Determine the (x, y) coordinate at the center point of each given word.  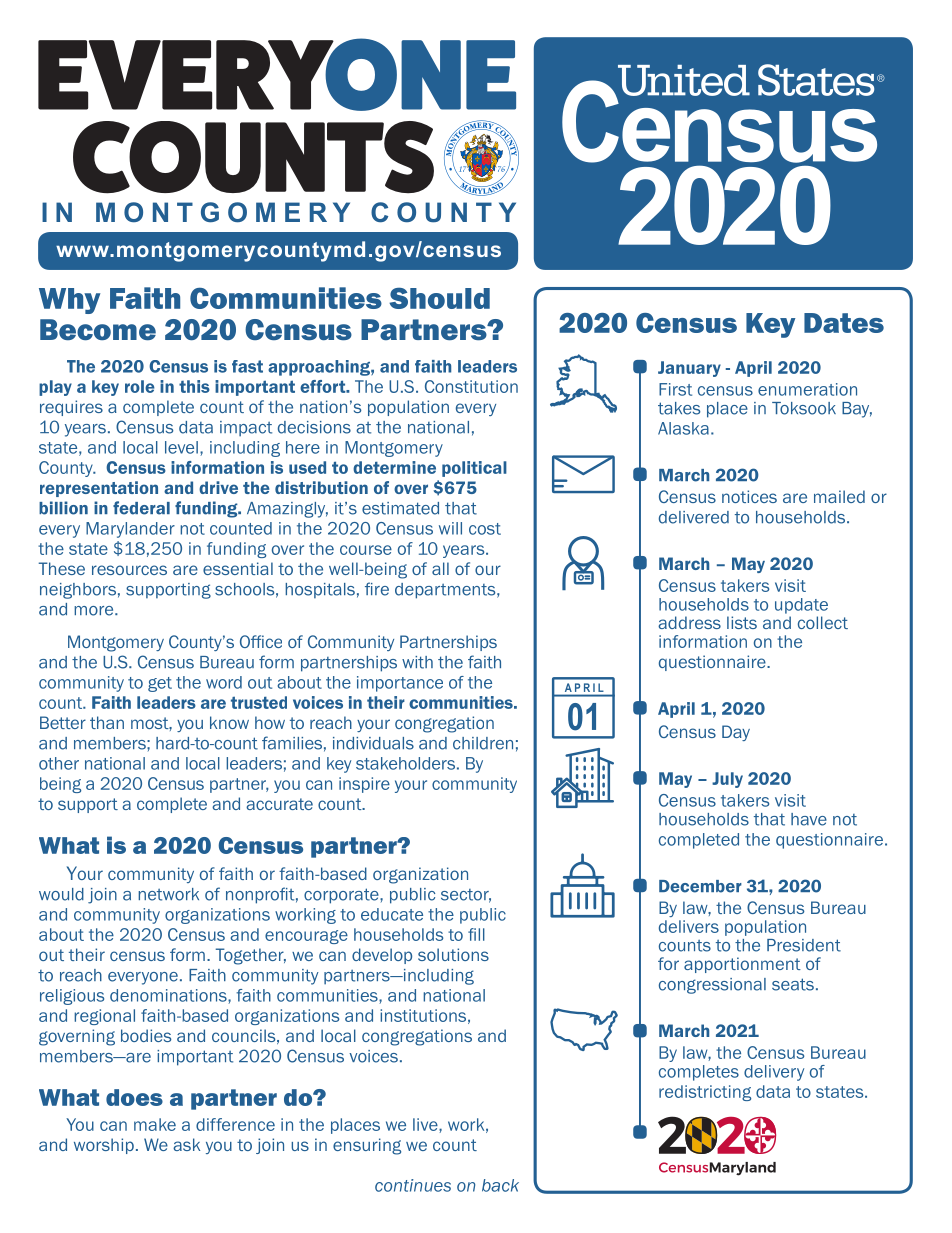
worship (104, 1146)
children (483, 743)
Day (736, 733)
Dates (844, 323)
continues (413, 1185)
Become (98, 329)
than (107, 722)
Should (439, 298)
